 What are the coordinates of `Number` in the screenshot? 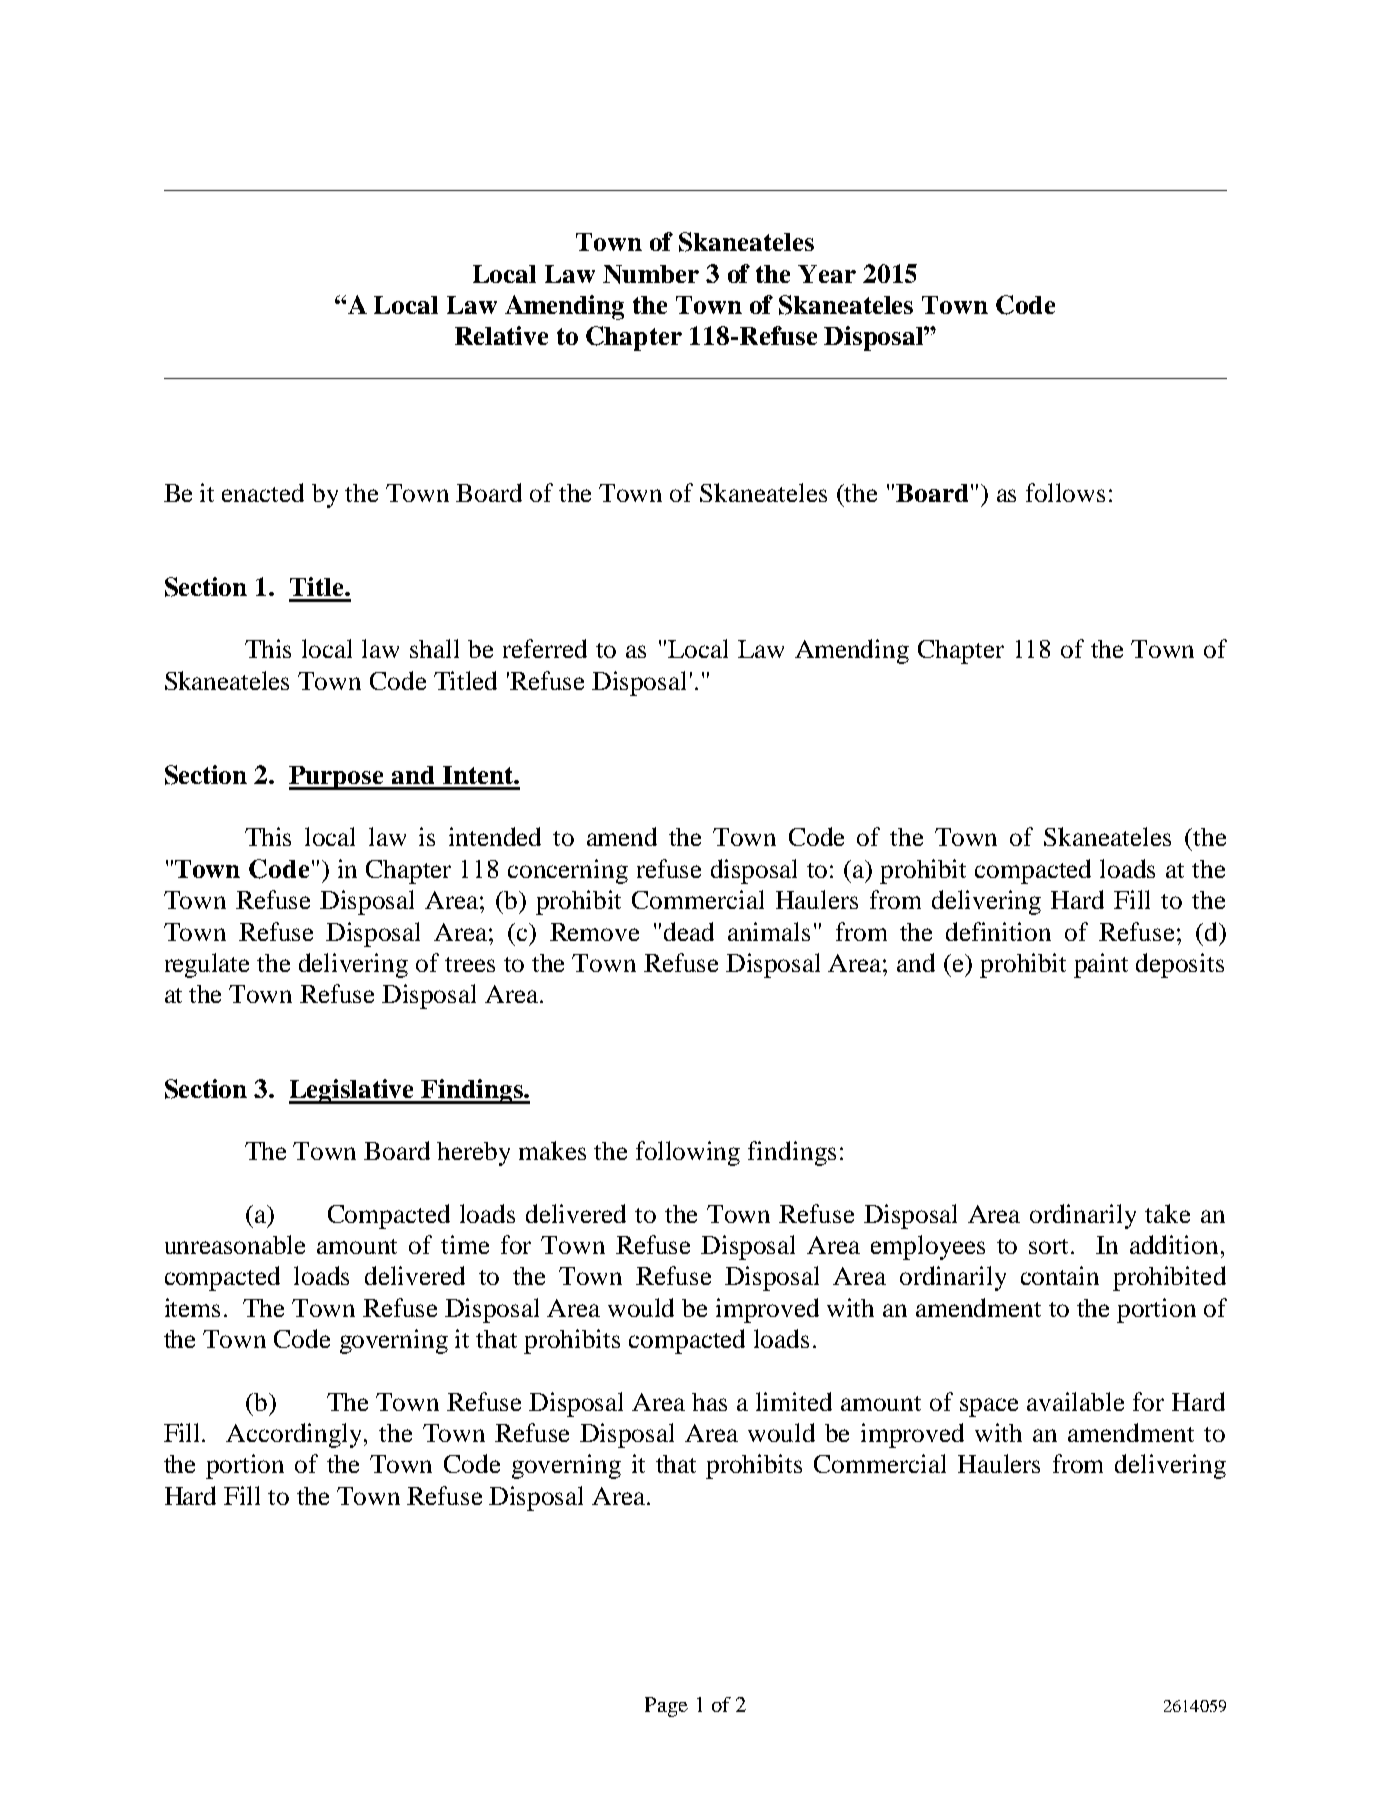 It's located at (651, 274).
